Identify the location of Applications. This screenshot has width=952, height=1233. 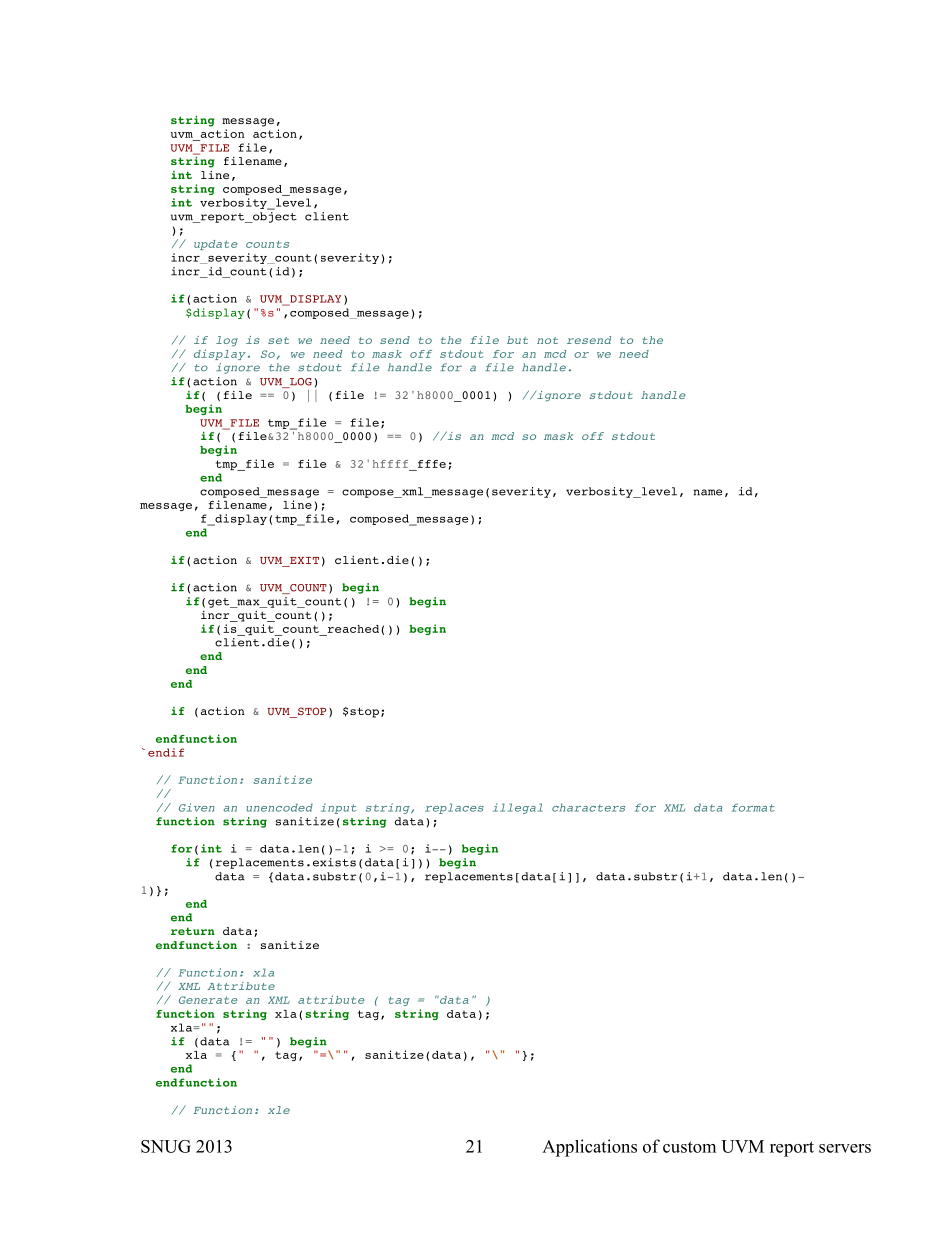
(589, 1148).
